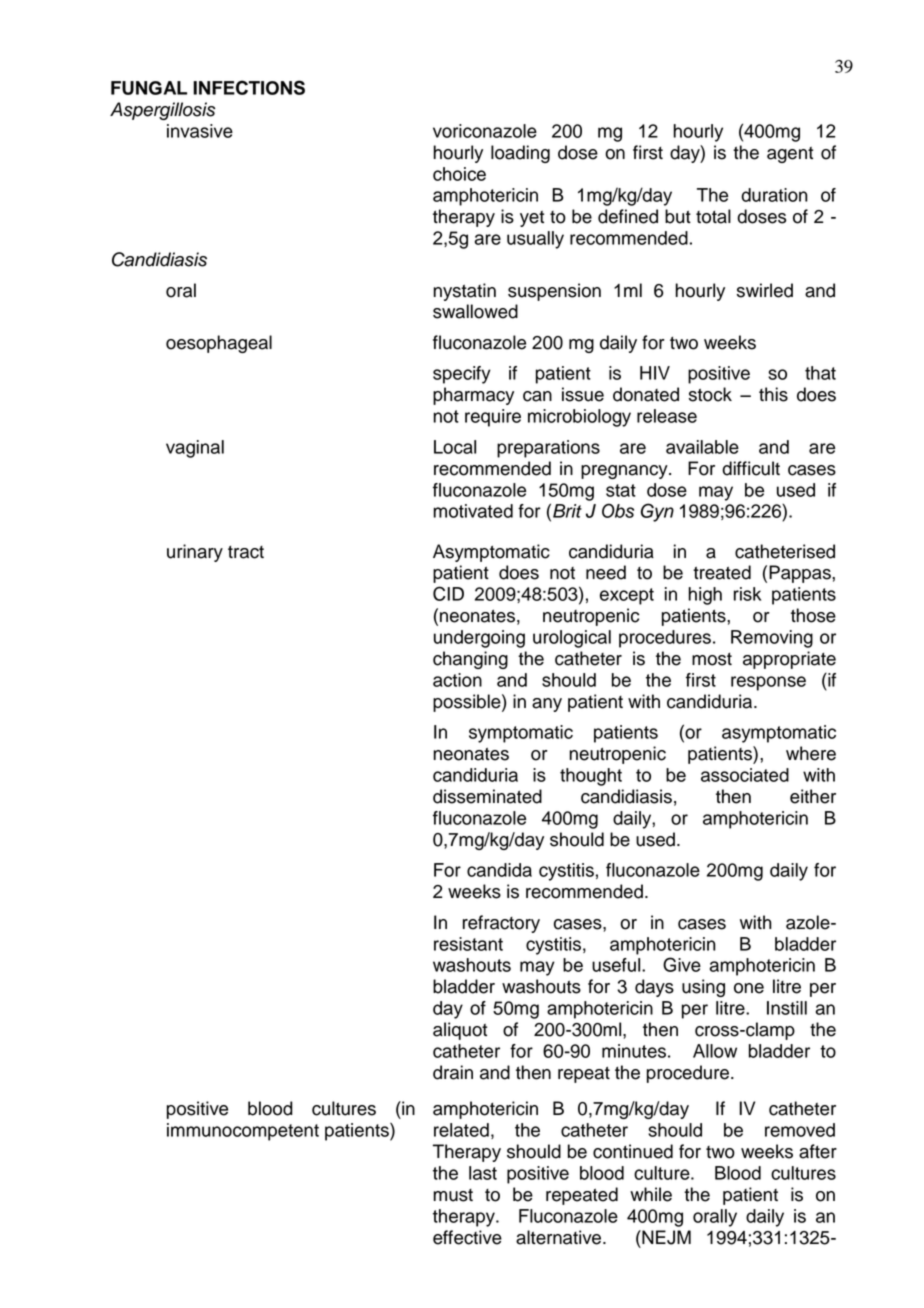 This screenshot has height=1308, width=924. I want to click on loading, so click(520, 154).
